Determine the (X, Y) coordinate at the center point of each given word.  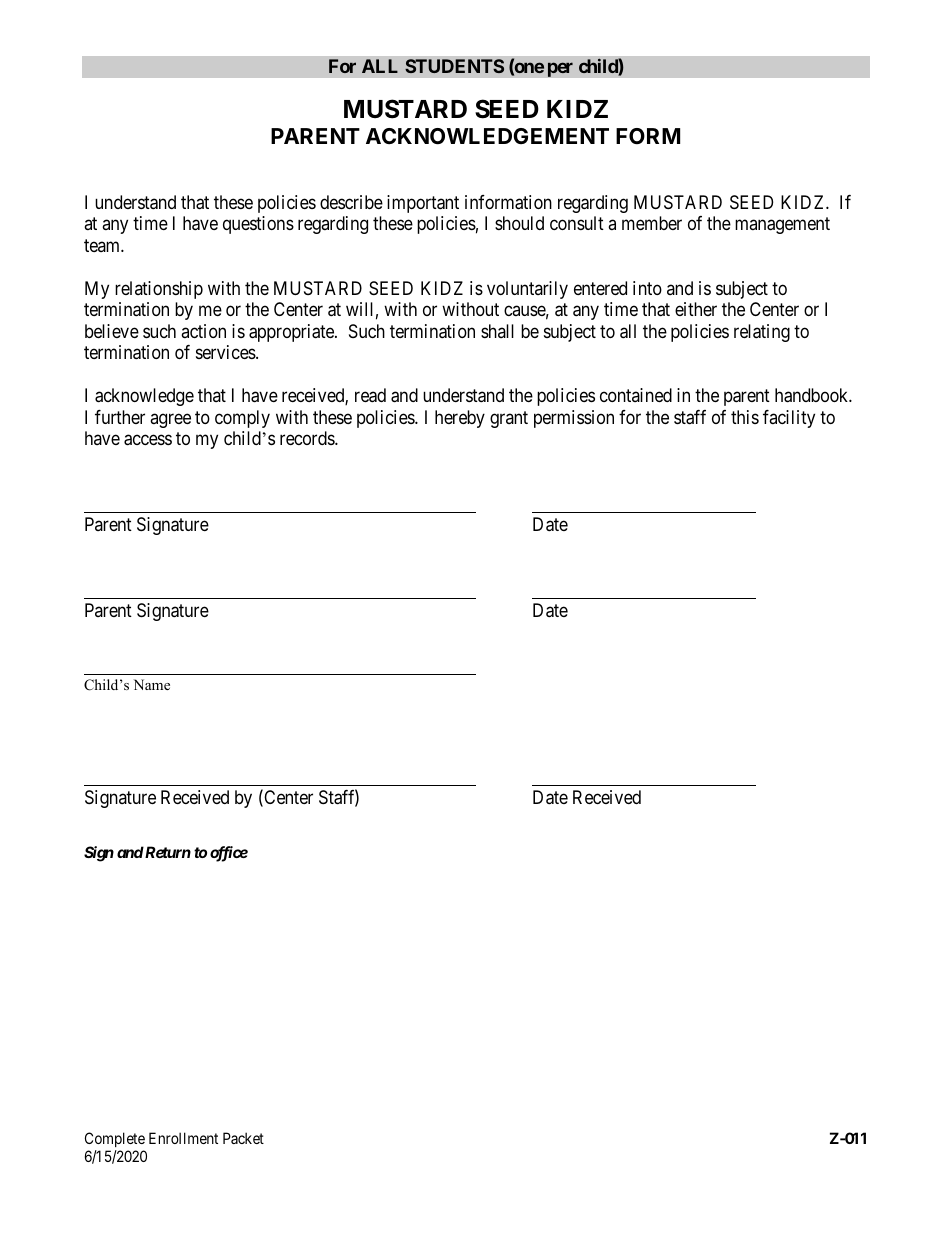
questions (258, 225)
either (696, 309)
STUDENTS (454, 66)
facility (789, 419)
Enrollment (183, 1138)
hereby (460, 419)
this (745, 417)
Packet (243, 1138)
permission (574, 419)
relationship (159, 290)
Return (167, 852)
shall (497, 331)
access (148, 440)
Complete (115, 1139)
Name (152, 684)
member (652, 223)
